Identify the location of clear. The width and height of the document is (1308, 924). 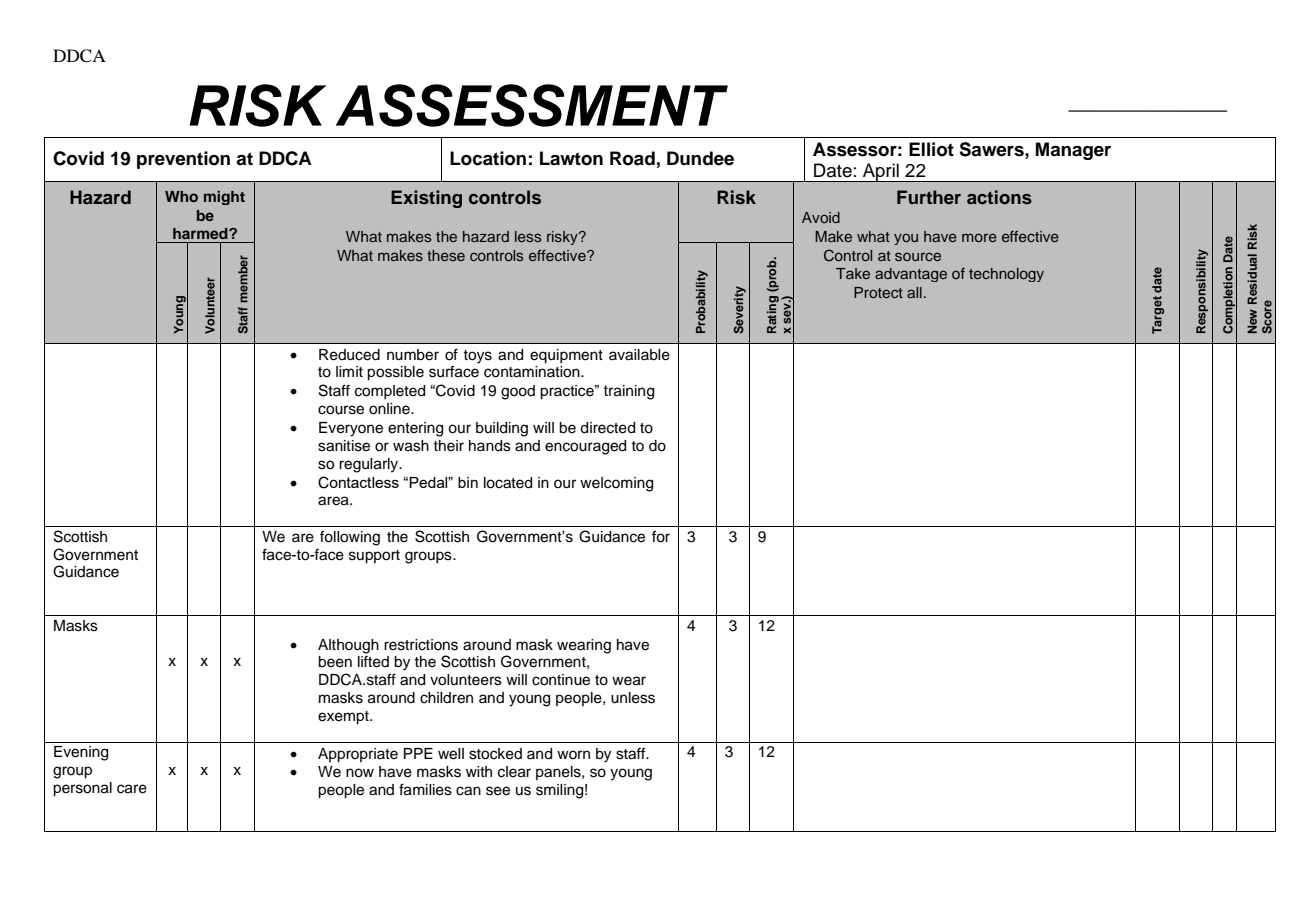
(514, 772).
